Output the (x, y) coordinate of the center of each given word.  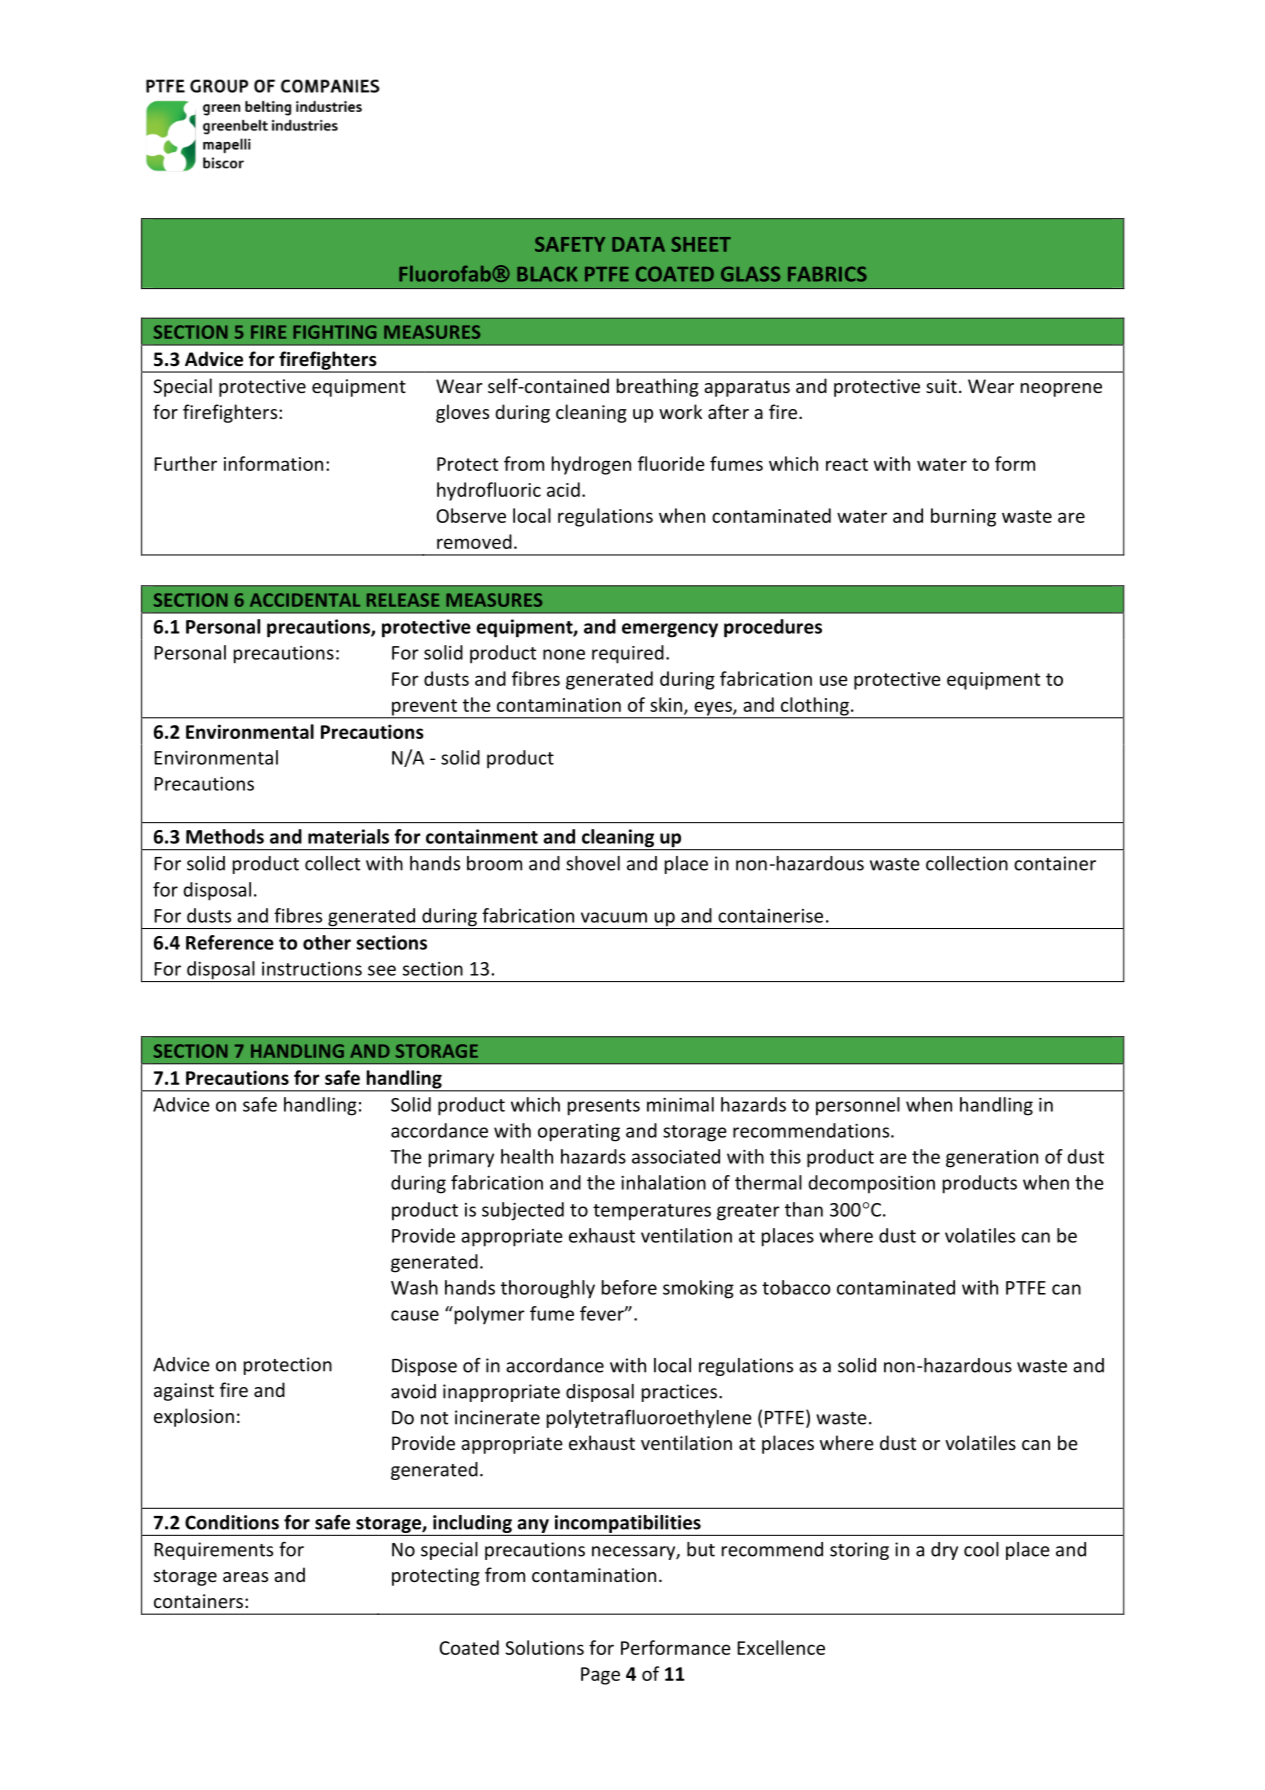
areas (245, 1577)
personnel (858, 1106)
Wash (414, 1287)
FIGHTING (334, 332)
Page (600, 1676)
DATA (638, 244)
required (628, 654)
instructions (312, 969)
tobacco (796, 1287)
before (629, 1287)
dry (944, 1551)
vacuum (614, 917)
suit (941, 386)
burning (963, 517)
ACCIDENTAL (305, 600)
